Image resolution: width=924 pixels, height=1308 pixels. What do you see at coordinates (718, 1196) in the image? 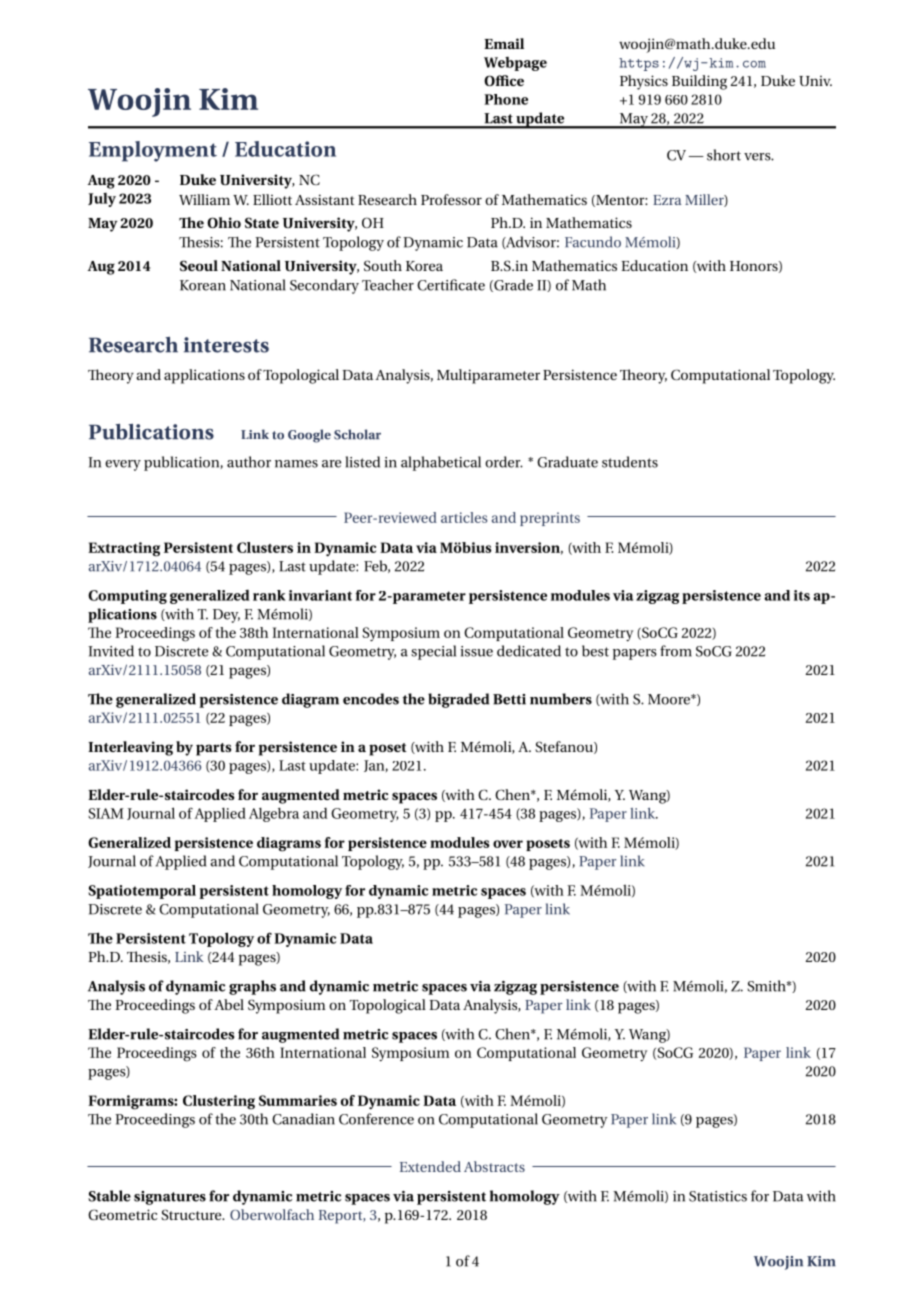
I see `Statistics` at bounding box center [718, 1196].
